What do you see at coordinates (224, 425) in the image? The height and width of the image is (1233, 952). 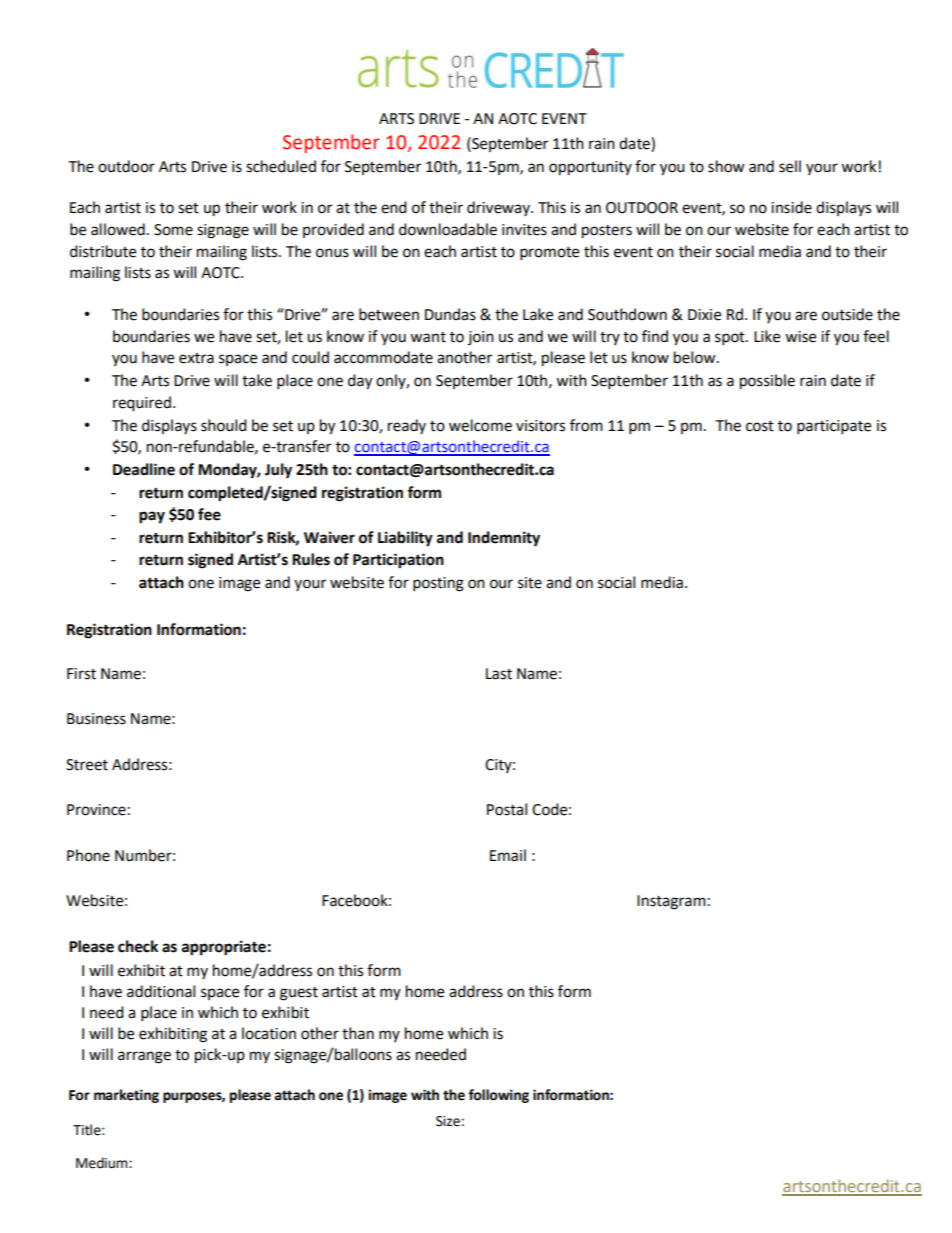 I see `should` at bounding box center [224, 425].
